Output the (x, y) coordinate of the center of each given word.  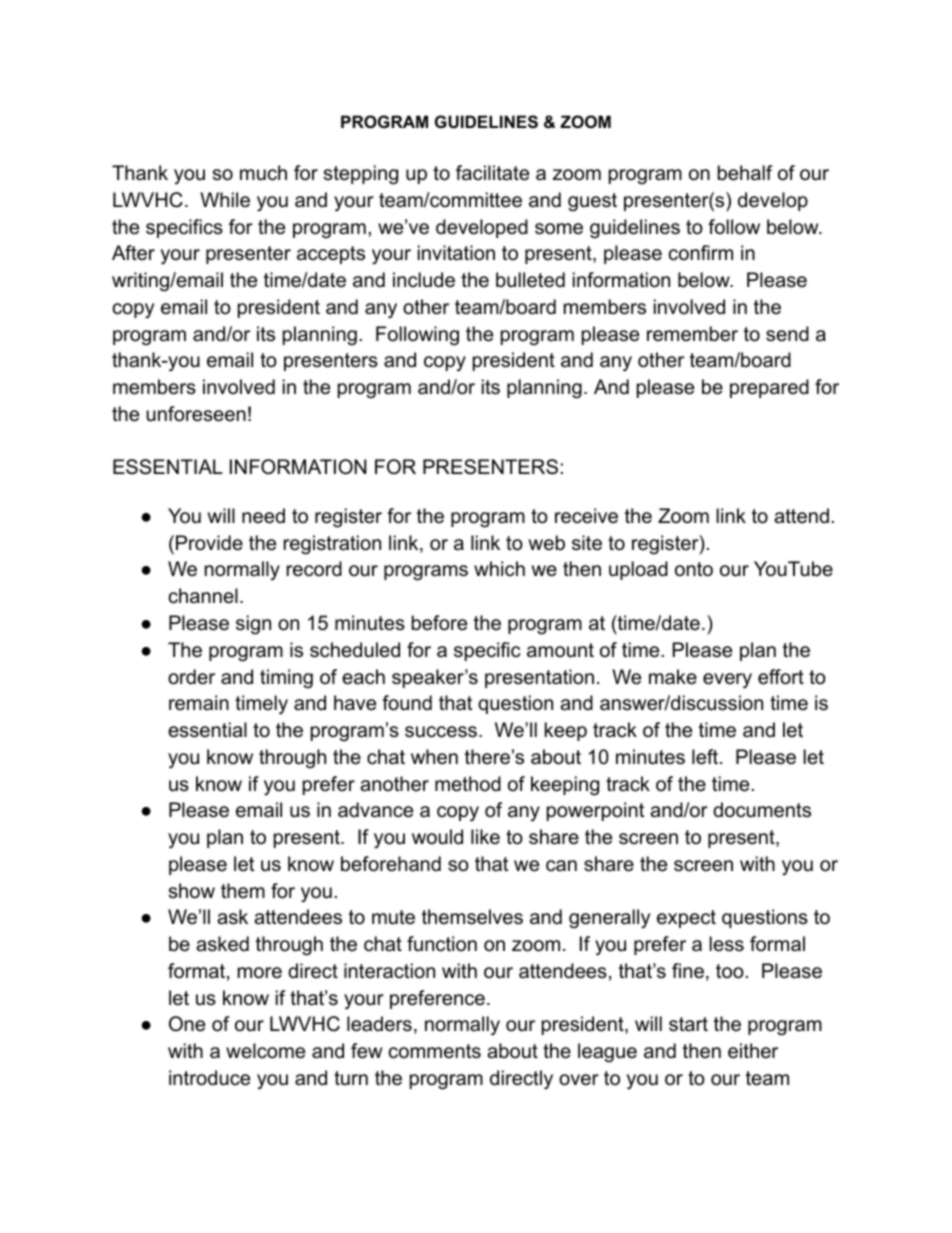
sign (253, 625)
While (225, 200)
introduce (209, 1078)
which (499, 569)
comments (435, 1051)
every (727, 681)
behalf (745, 173)
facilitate (492, 173)
